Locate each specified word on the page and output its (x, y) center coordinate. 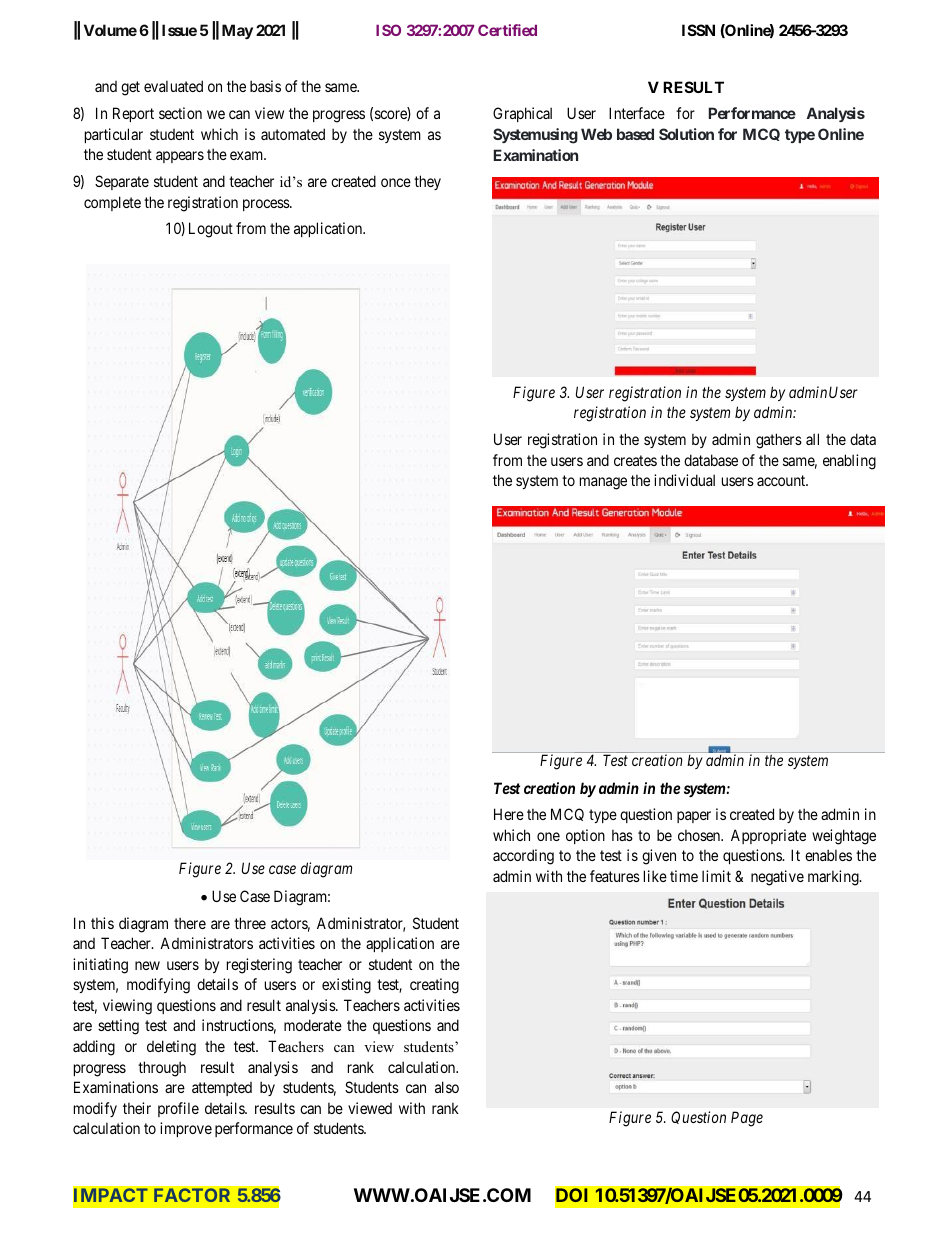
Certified (507, 30)
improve (186, 1129)
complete (112, 203)
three (250, 923)
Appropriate (768, 836)
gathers (779, 441)
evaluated (173, 86)
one (548, 836)
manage (603, 483)
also (447, 1087)
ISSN (698, 30)
